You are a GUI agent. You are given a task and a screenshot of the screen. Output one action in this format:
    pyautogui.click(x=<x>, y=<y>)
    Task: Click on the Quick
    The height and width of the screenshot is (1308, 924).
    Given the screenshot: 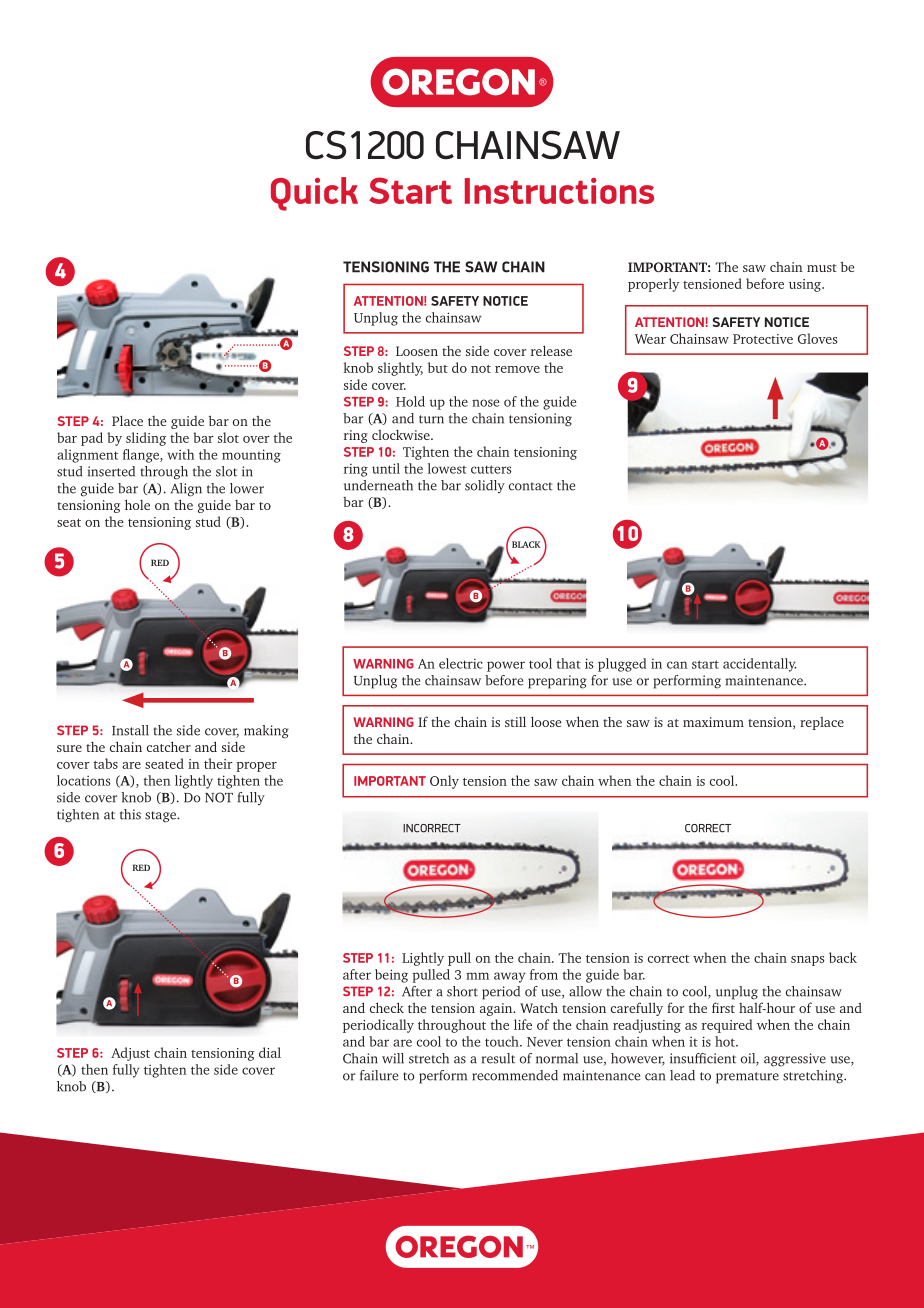 What is the action you would take?
    pyautogui.click(x=314, y=194)
